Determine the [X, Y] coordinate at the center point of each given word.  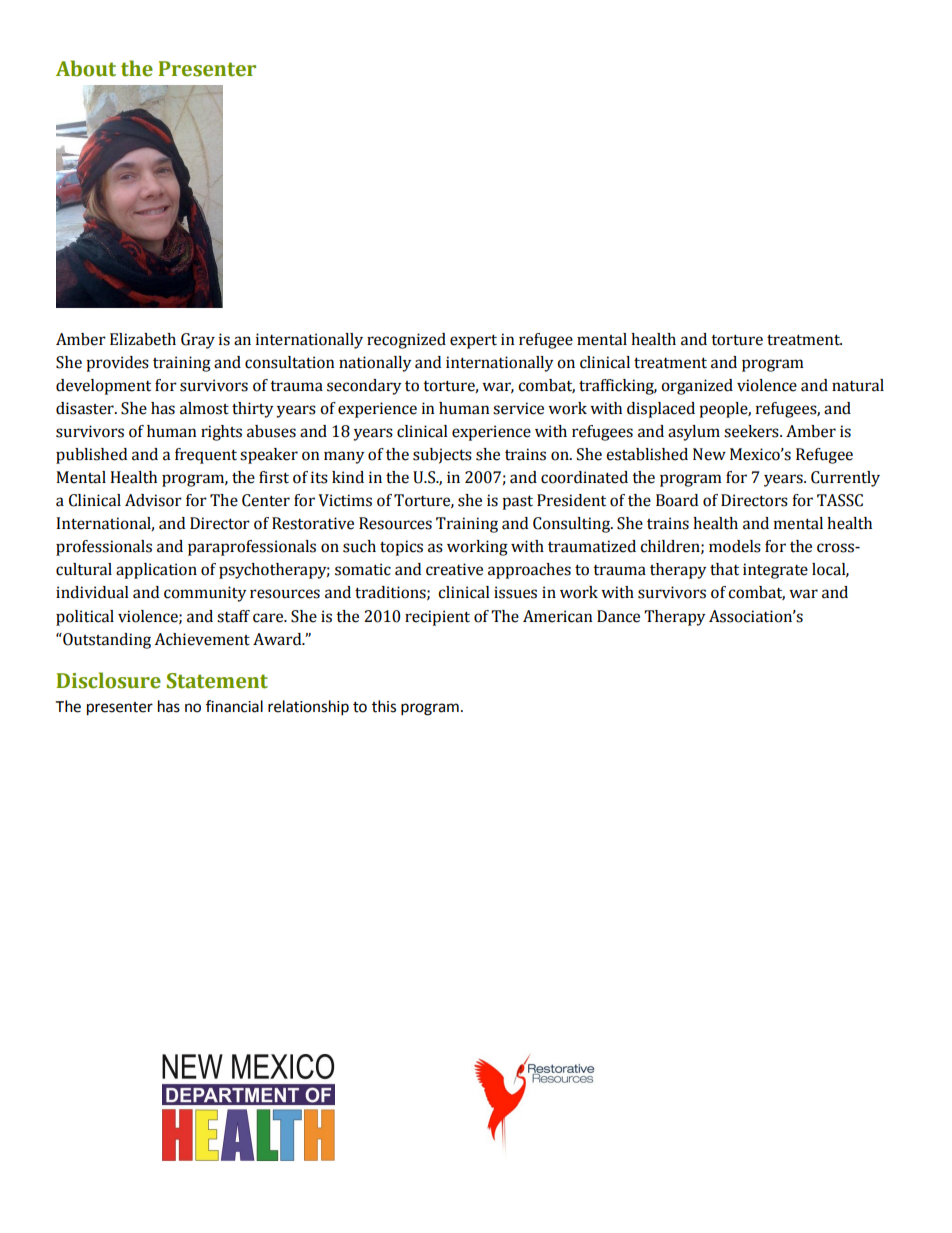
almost [204, 408]
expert [473, 341]
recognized [406, 341]
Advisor [153, 500]
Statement [217, 681]
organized [697, 387]
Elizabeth [143, 339]
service [518, 408]
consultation [290, 362]
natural [858, 385]
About [86, 68]
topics [401, 548]
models [735, 546]
